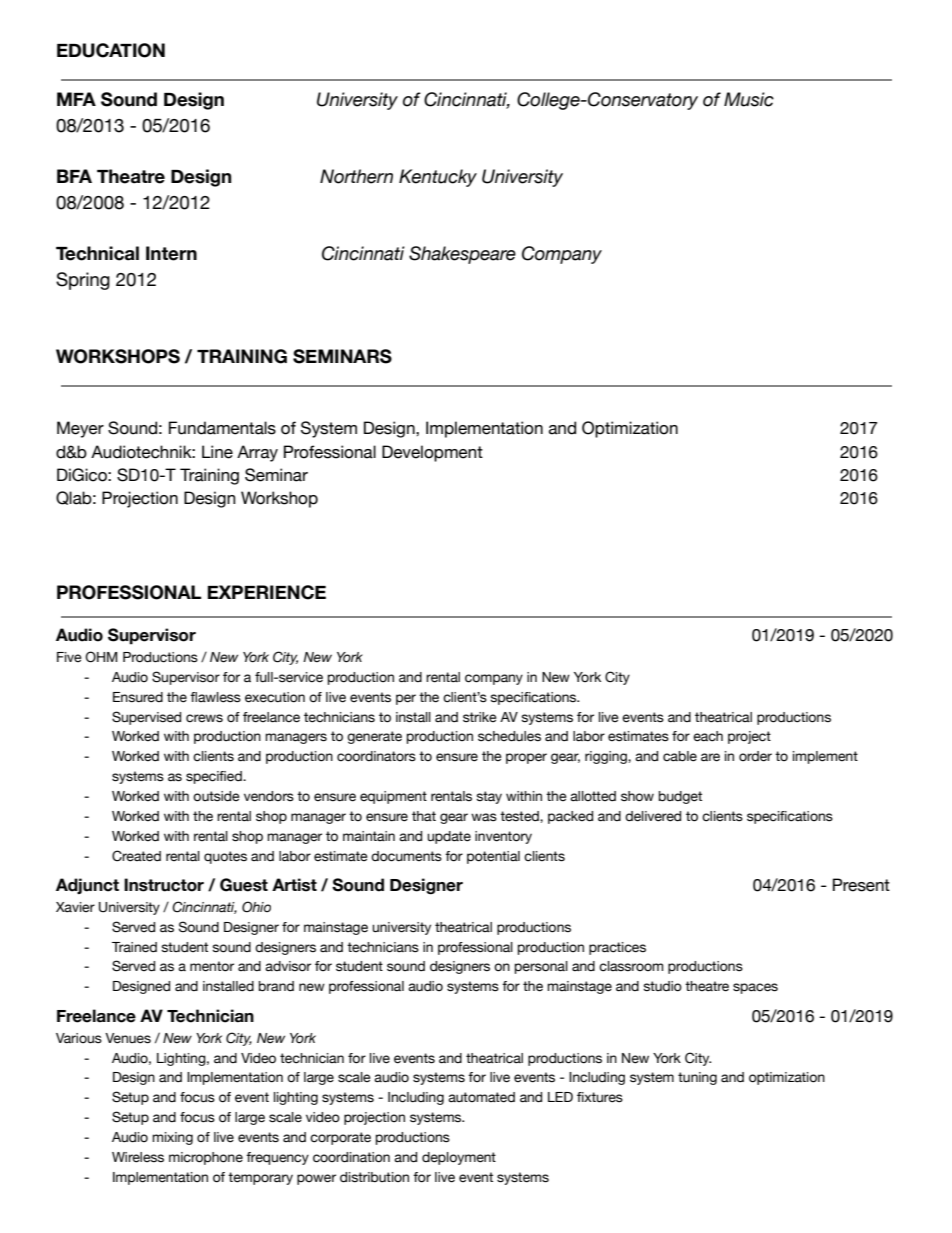  What do you see at coordinates (749, 99) in the image?
I see `Music` at bounding box center [749, 99].
